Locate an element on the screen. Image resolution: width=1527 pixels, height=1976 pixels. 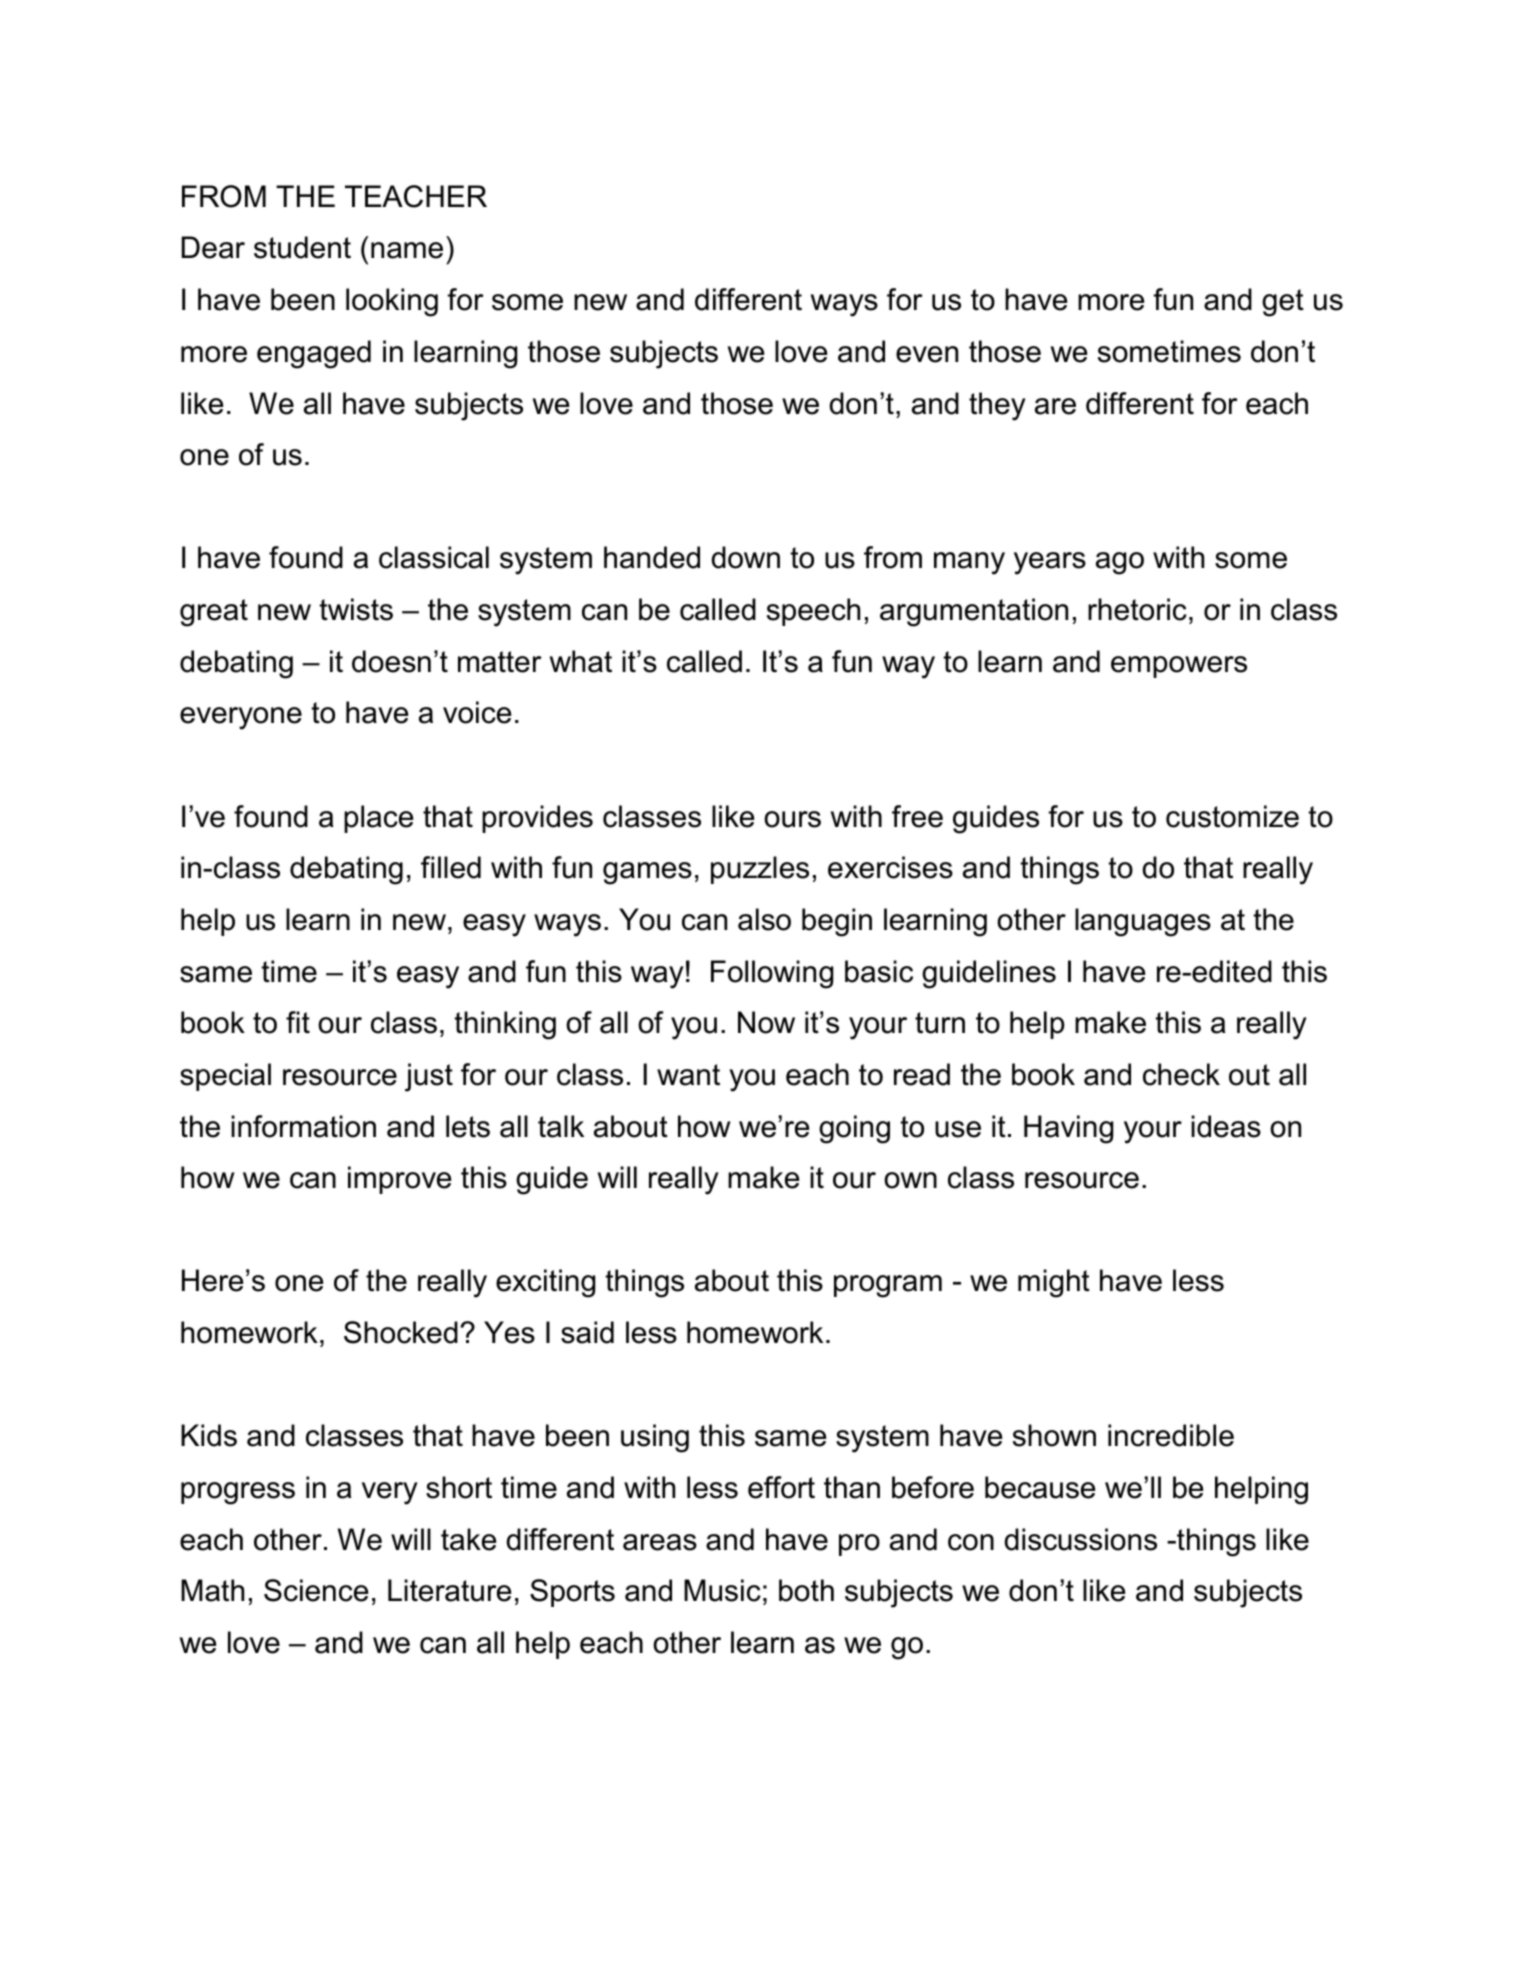
even is located at coordinates (927, 354).
